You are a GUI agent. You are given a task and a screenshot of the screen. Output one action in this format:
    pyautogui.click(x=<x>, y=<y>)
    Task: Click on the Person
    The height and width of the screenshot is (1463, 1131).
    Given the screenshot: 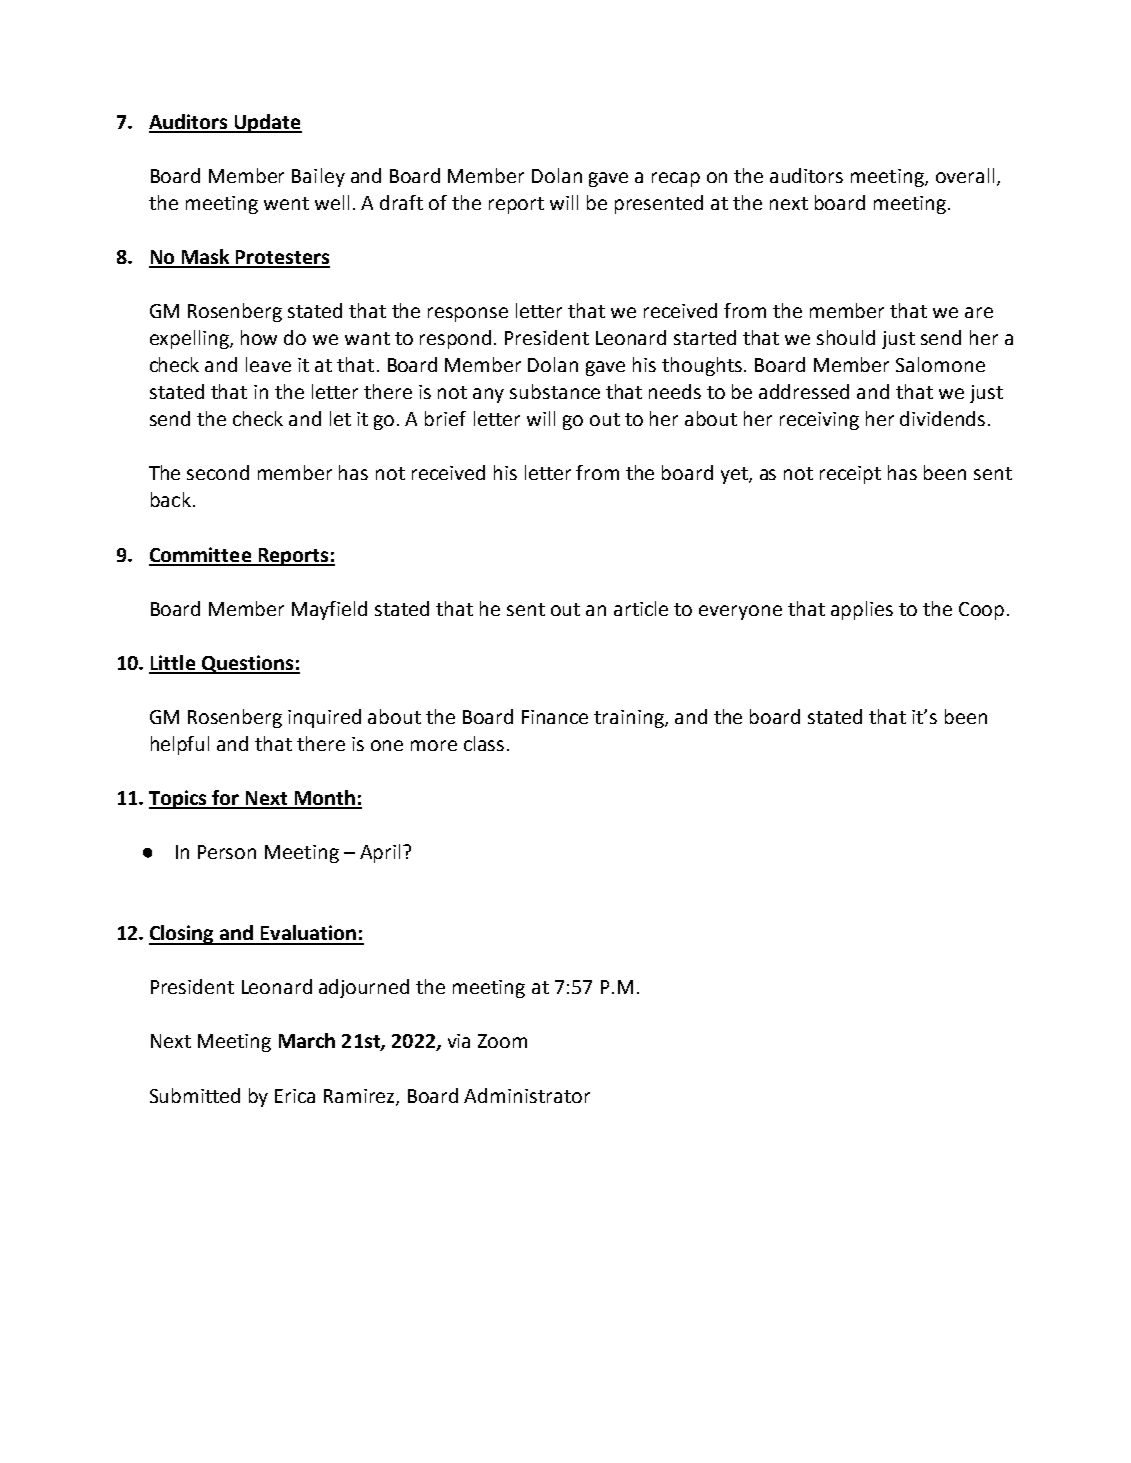 What is the action you would take?
    pyautogui.click(x=227, y=852)
